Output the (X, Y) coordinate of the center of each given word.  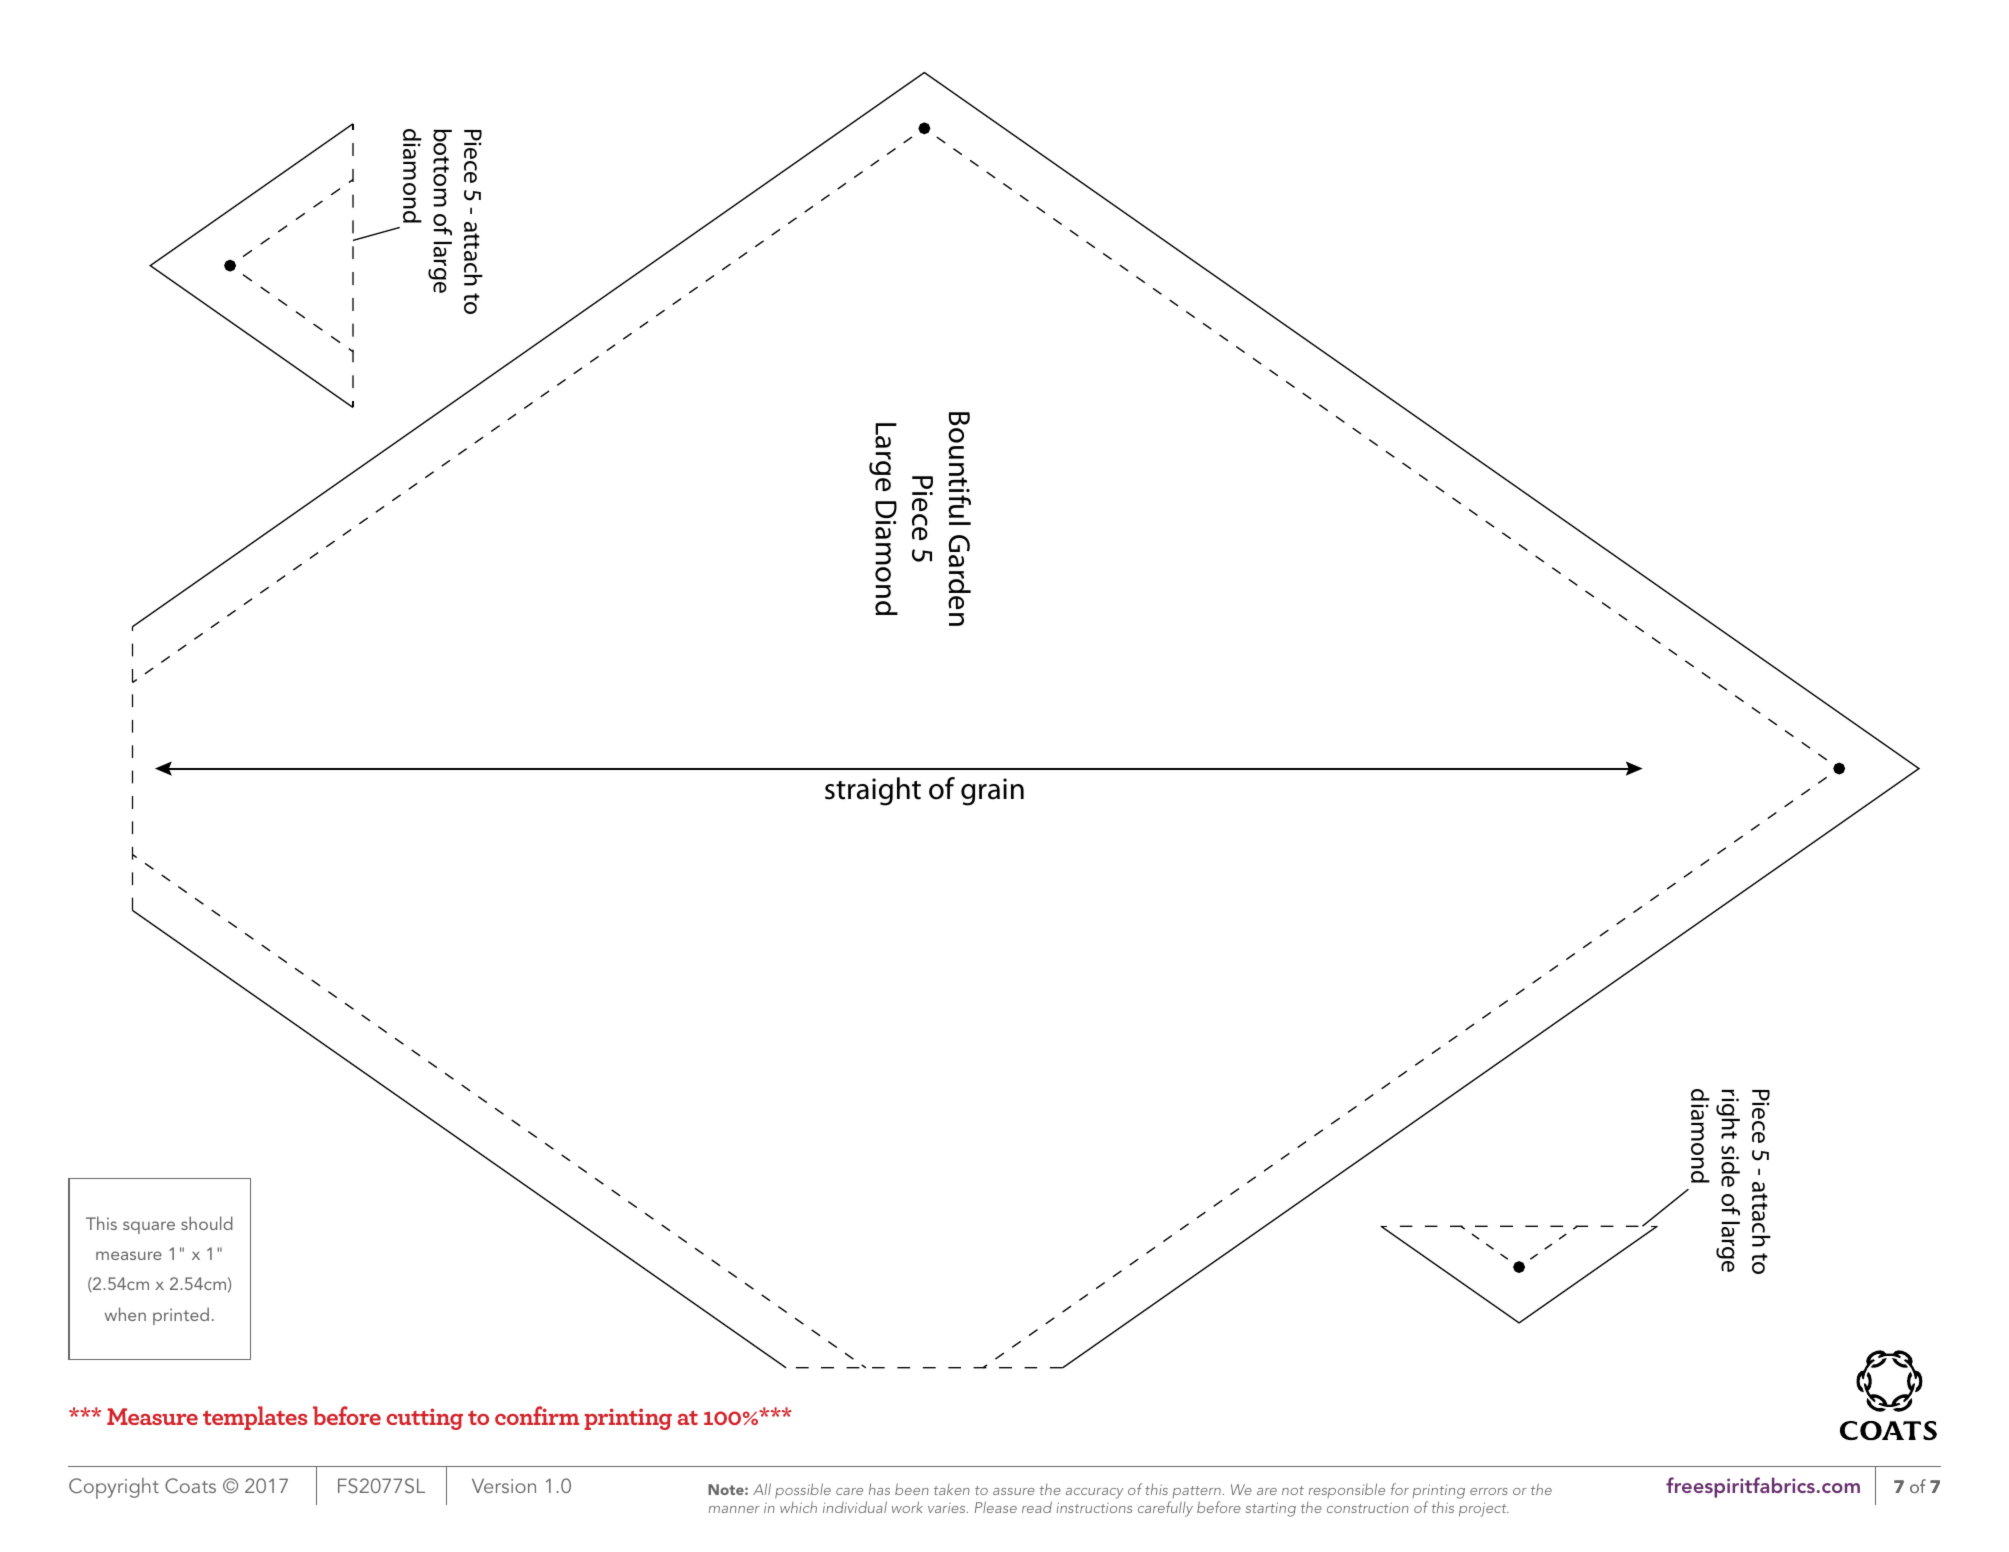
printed (181, 1316)
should (207, 1223)
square (149, 1227)
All (762, 1489)
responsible (1347, 1490)
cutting (424, 1419)
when (125, 1314)
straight (873, 791)
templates (255, 1418)
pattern (1196, 1492)
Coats (190, 1485)
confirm (537, 1415)
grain (992, 792)
